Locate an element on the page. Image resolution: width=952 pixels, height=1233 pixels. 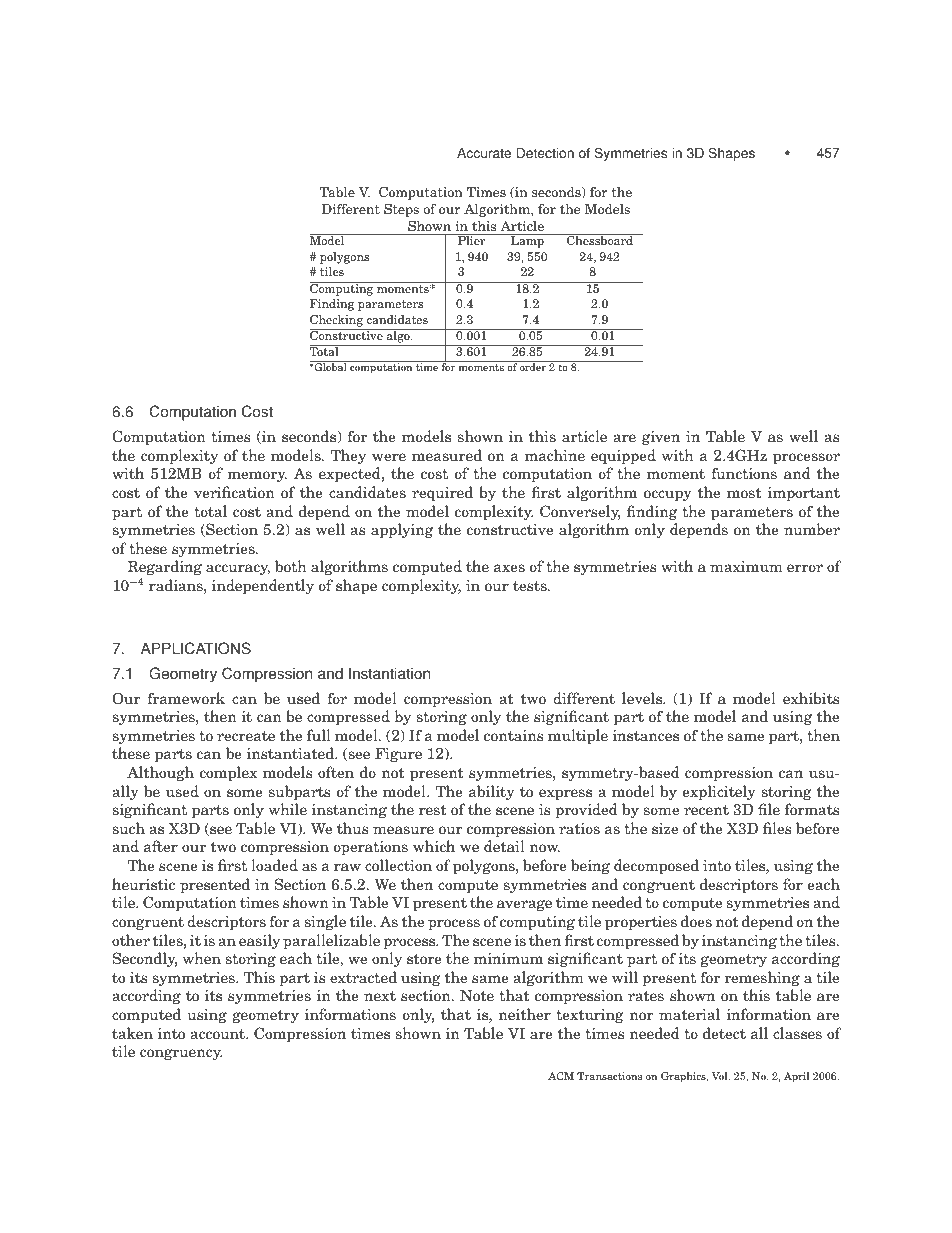
required is located at coordinates (442, 493).
